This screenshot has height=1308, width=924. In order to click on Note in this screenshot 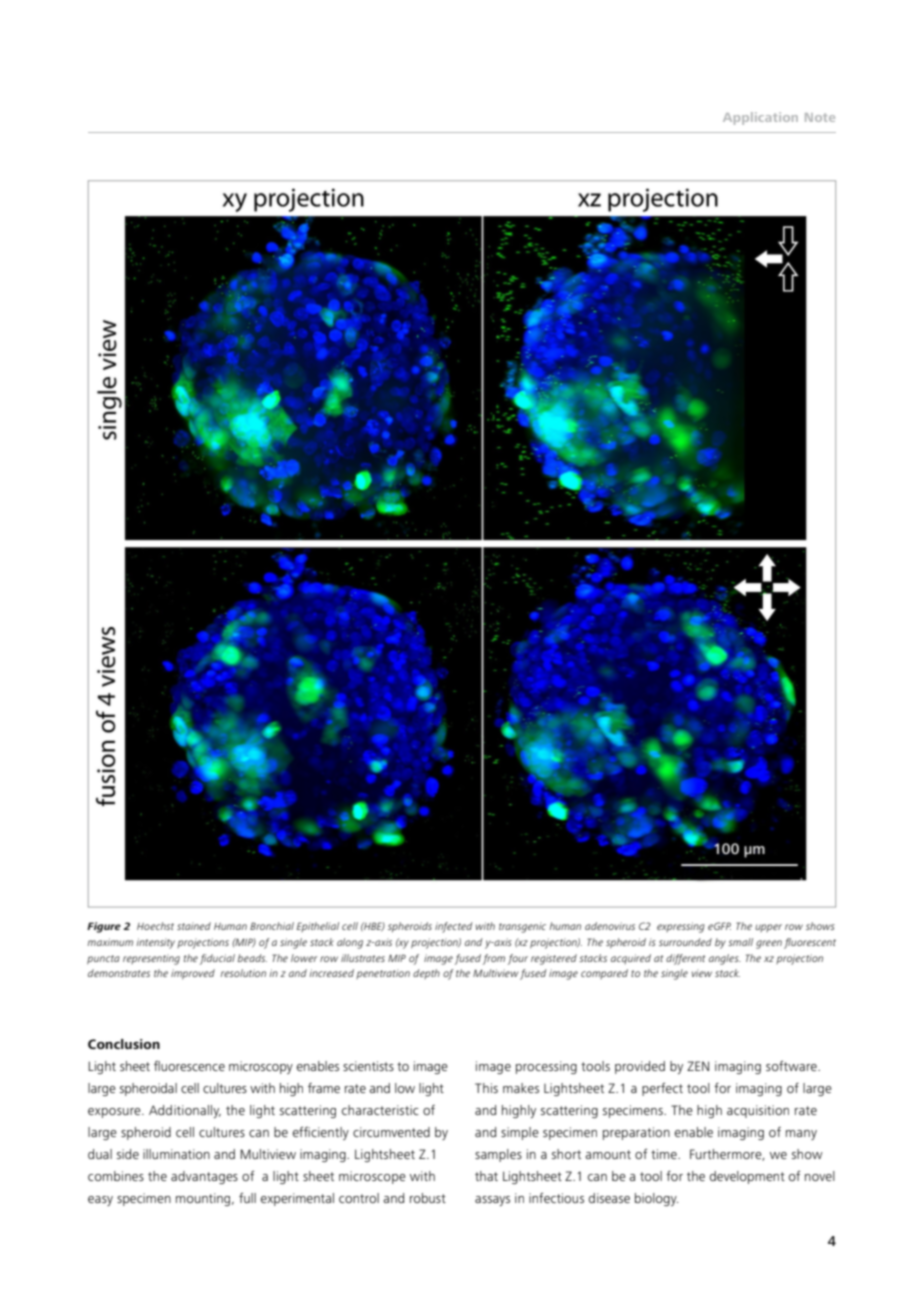, I will do `click(820, 117)`.
